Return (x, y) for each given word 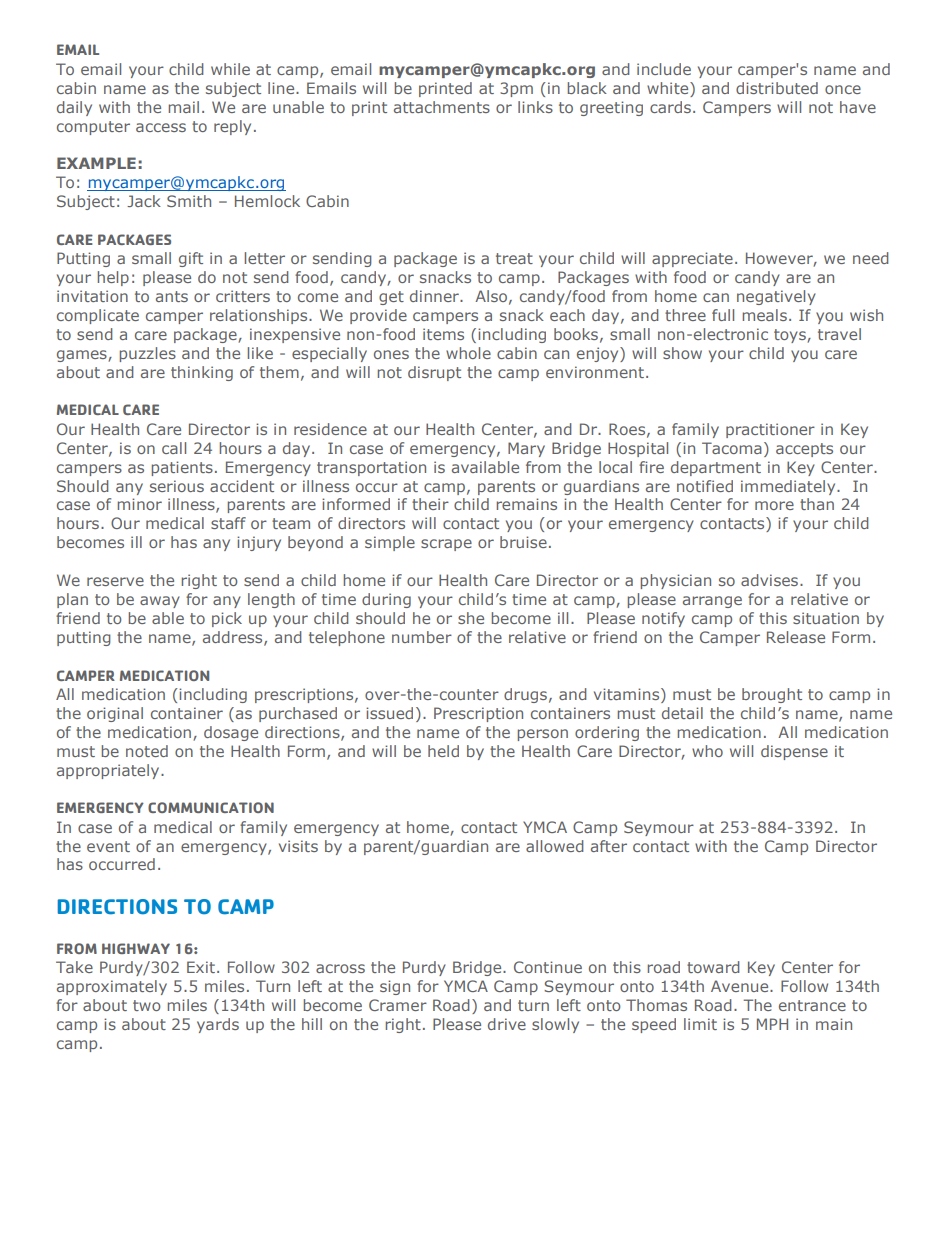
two (146, 1005)
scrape (446, 545)
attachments (442, 107)
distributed (777, 88)
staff (228, 523)
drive (507, 1024)
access (161, 127)
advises (769, 580)
